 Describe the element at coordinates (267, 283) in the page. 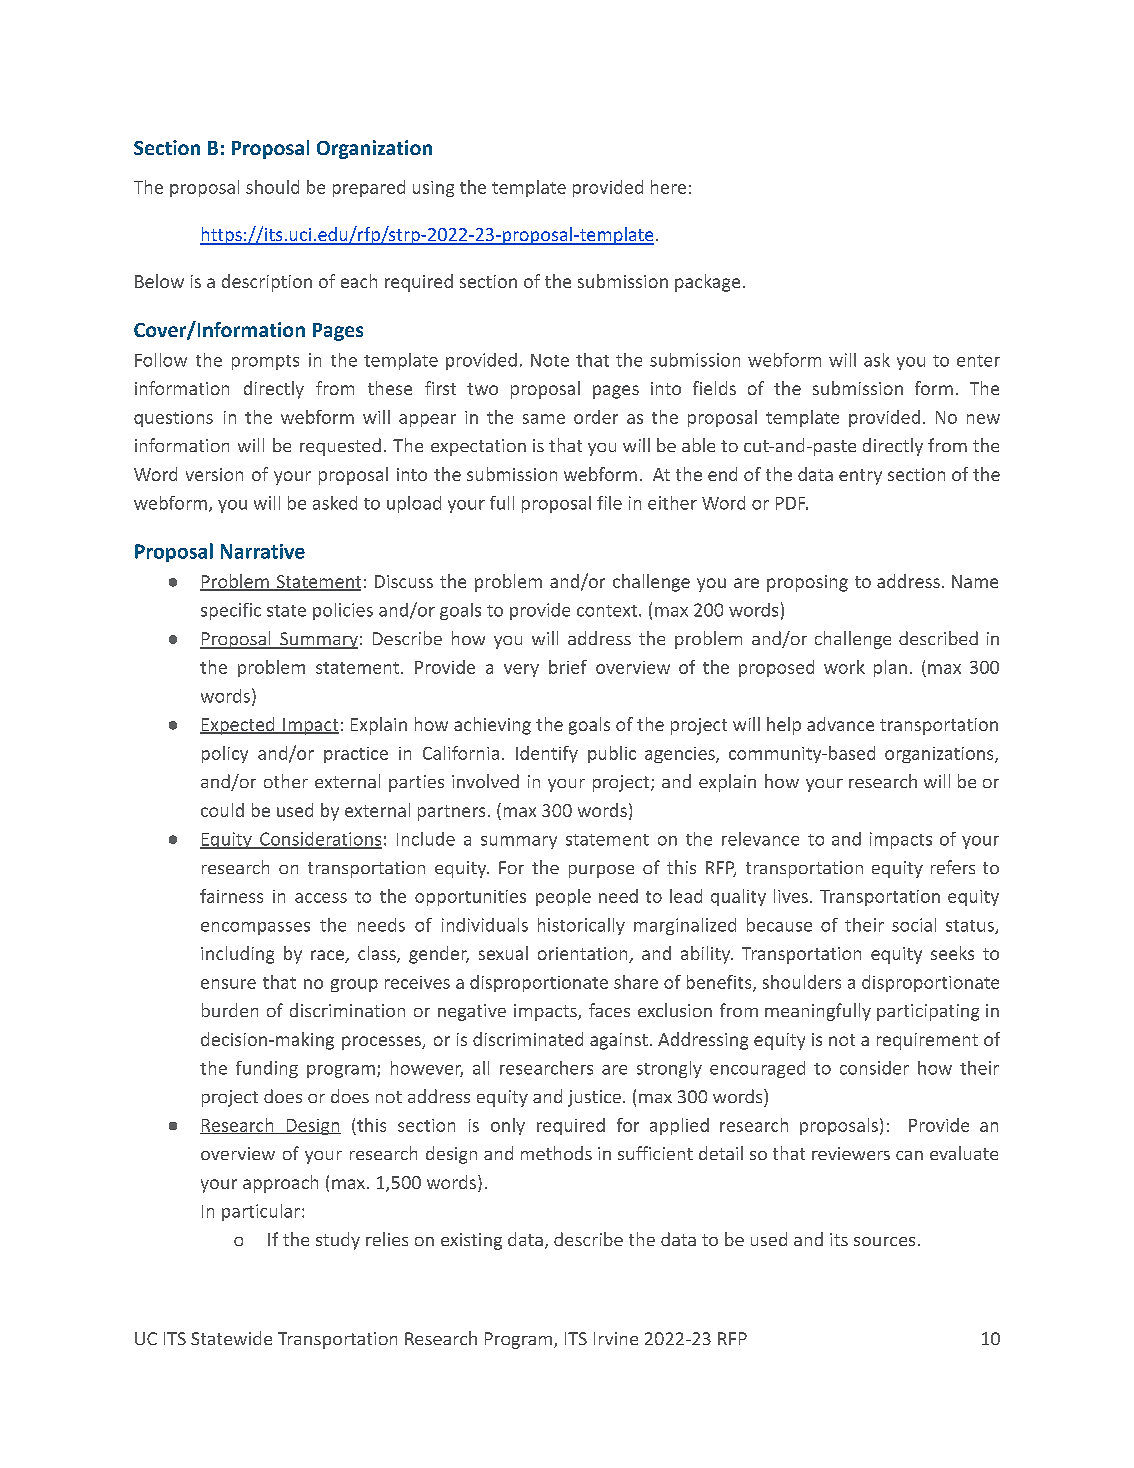

I see `description` at that location.
